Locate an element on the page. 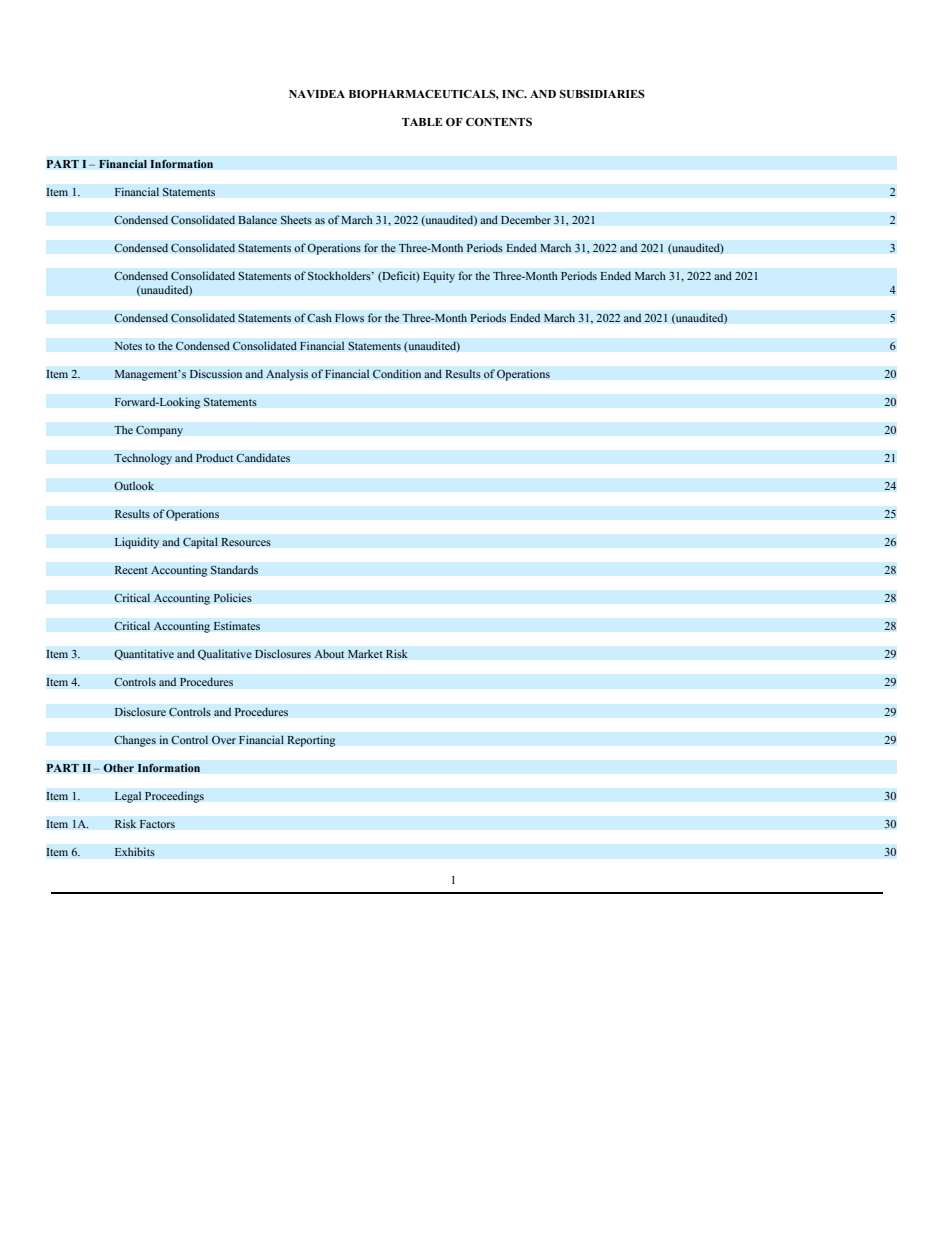  Equity is located at coordinates (439, 277).
